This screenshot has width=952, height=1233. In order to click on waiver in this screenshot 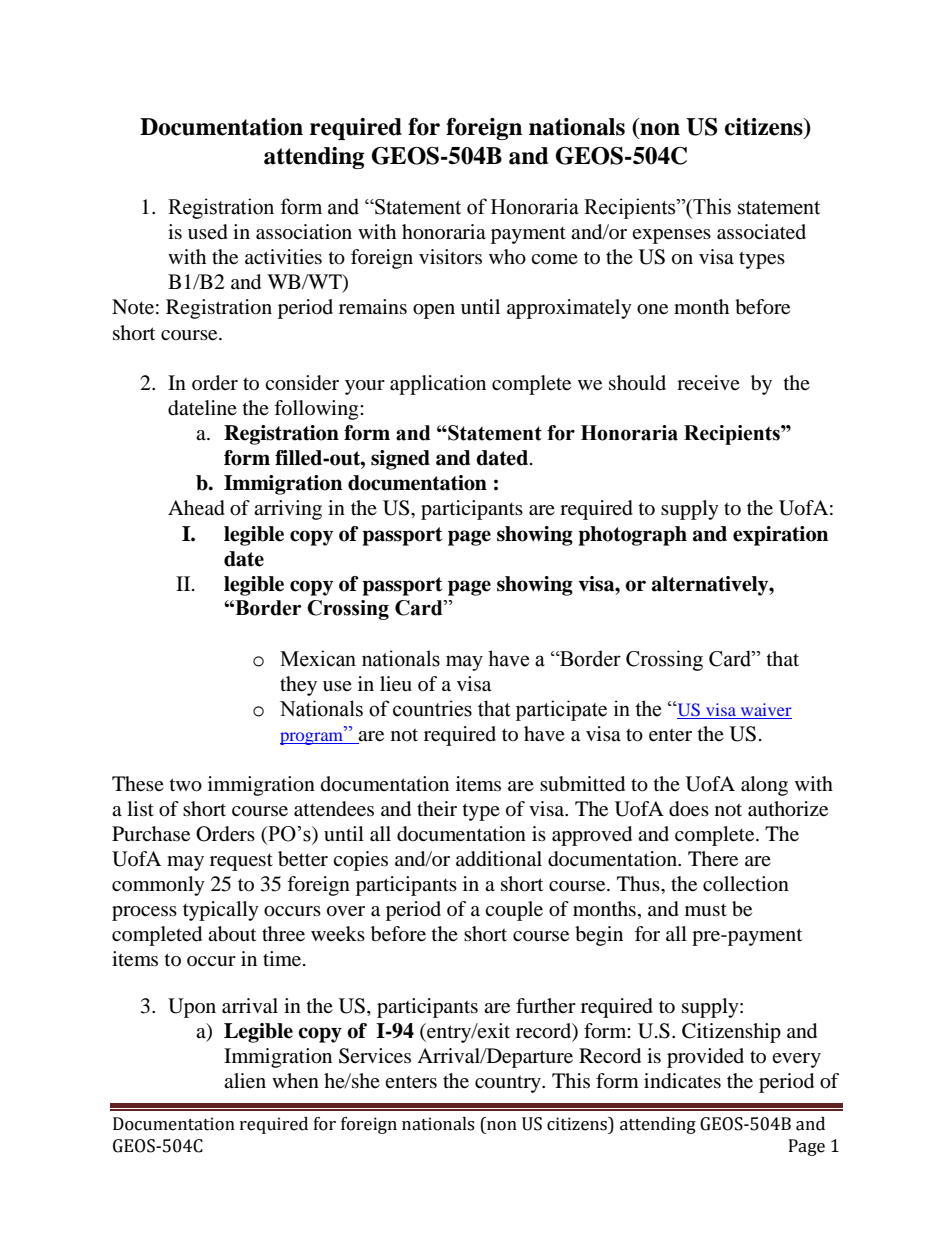, I will do `click(766, 709)`.
